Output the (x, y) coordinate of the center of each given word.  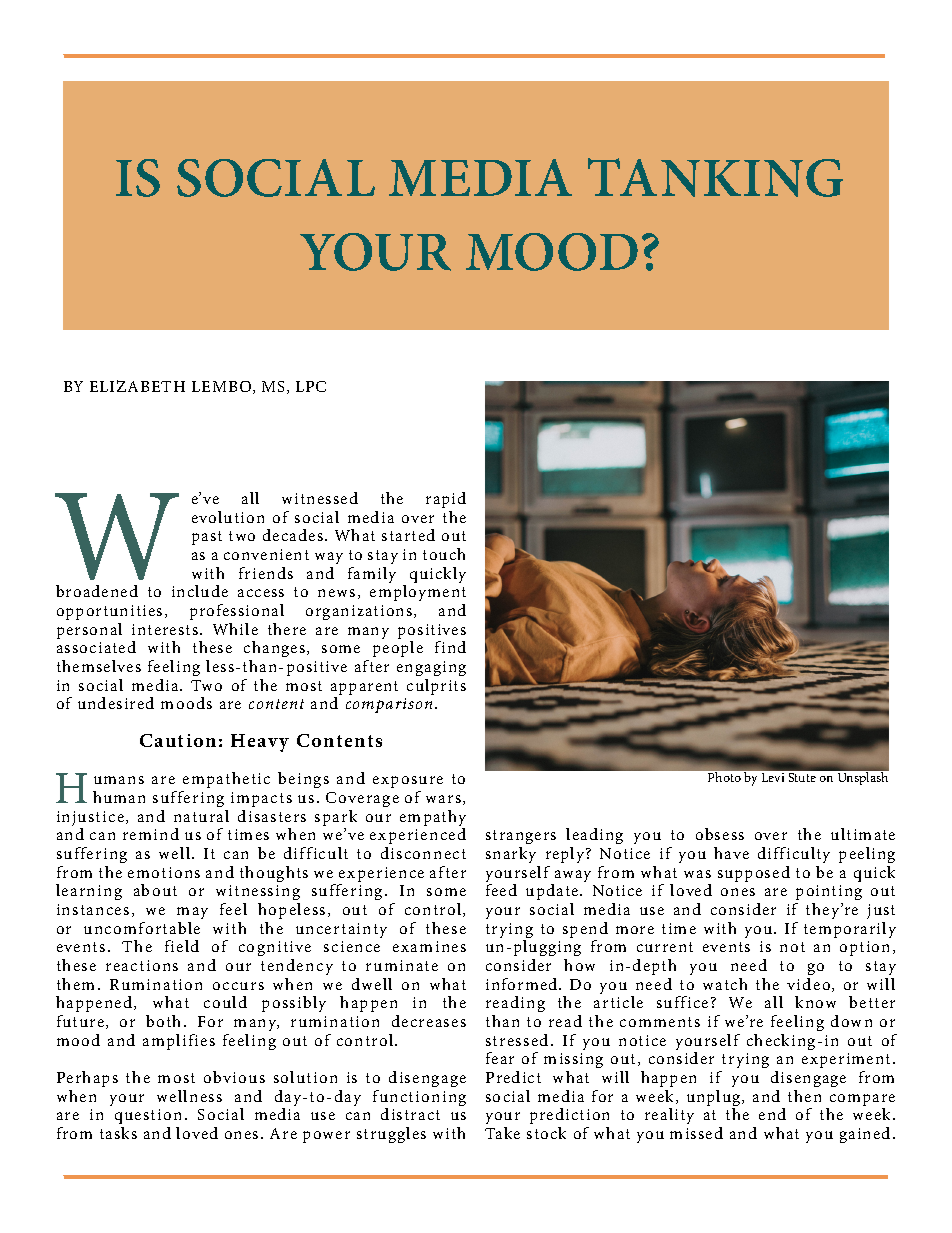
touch (444, 554)
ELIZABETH (137, 386)
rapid (446, 500)
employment (418, 595)
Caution (178, 740)
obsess (720, 834)
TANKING (715, 177)
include (200, 591)
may (192, 913)
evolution (228, 517)
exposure (408, 782)
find (450, 647)
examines (429, 946)
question (148, 1118)
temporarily (850, 930)
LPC (311, 386)
